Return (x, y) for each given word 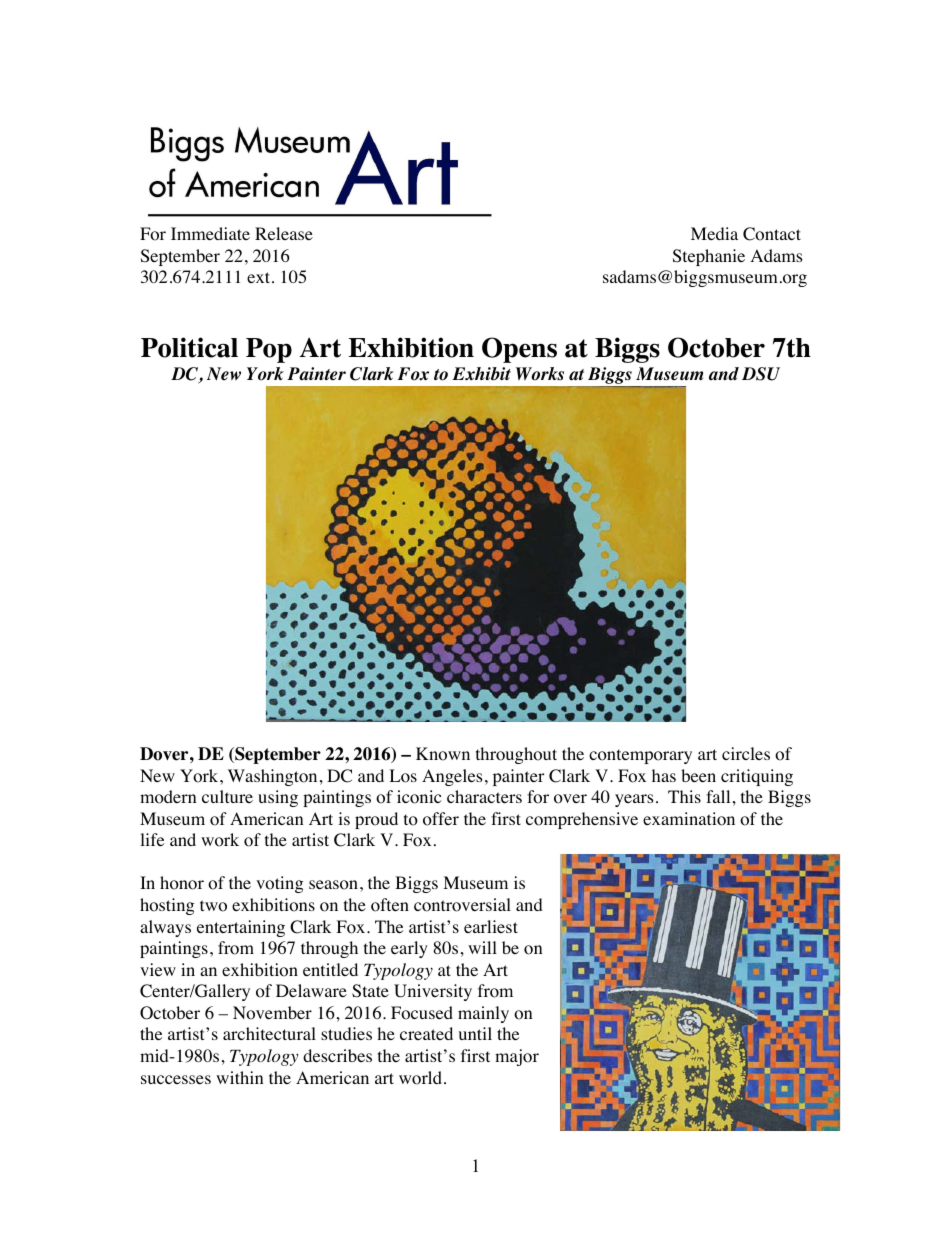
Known (443, 754)
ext (260, 277)
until (475, 1033)
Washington (272, 777)
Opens (519, 350)
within (239, 1077)
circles (746, 753)
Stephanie (709, 257)
